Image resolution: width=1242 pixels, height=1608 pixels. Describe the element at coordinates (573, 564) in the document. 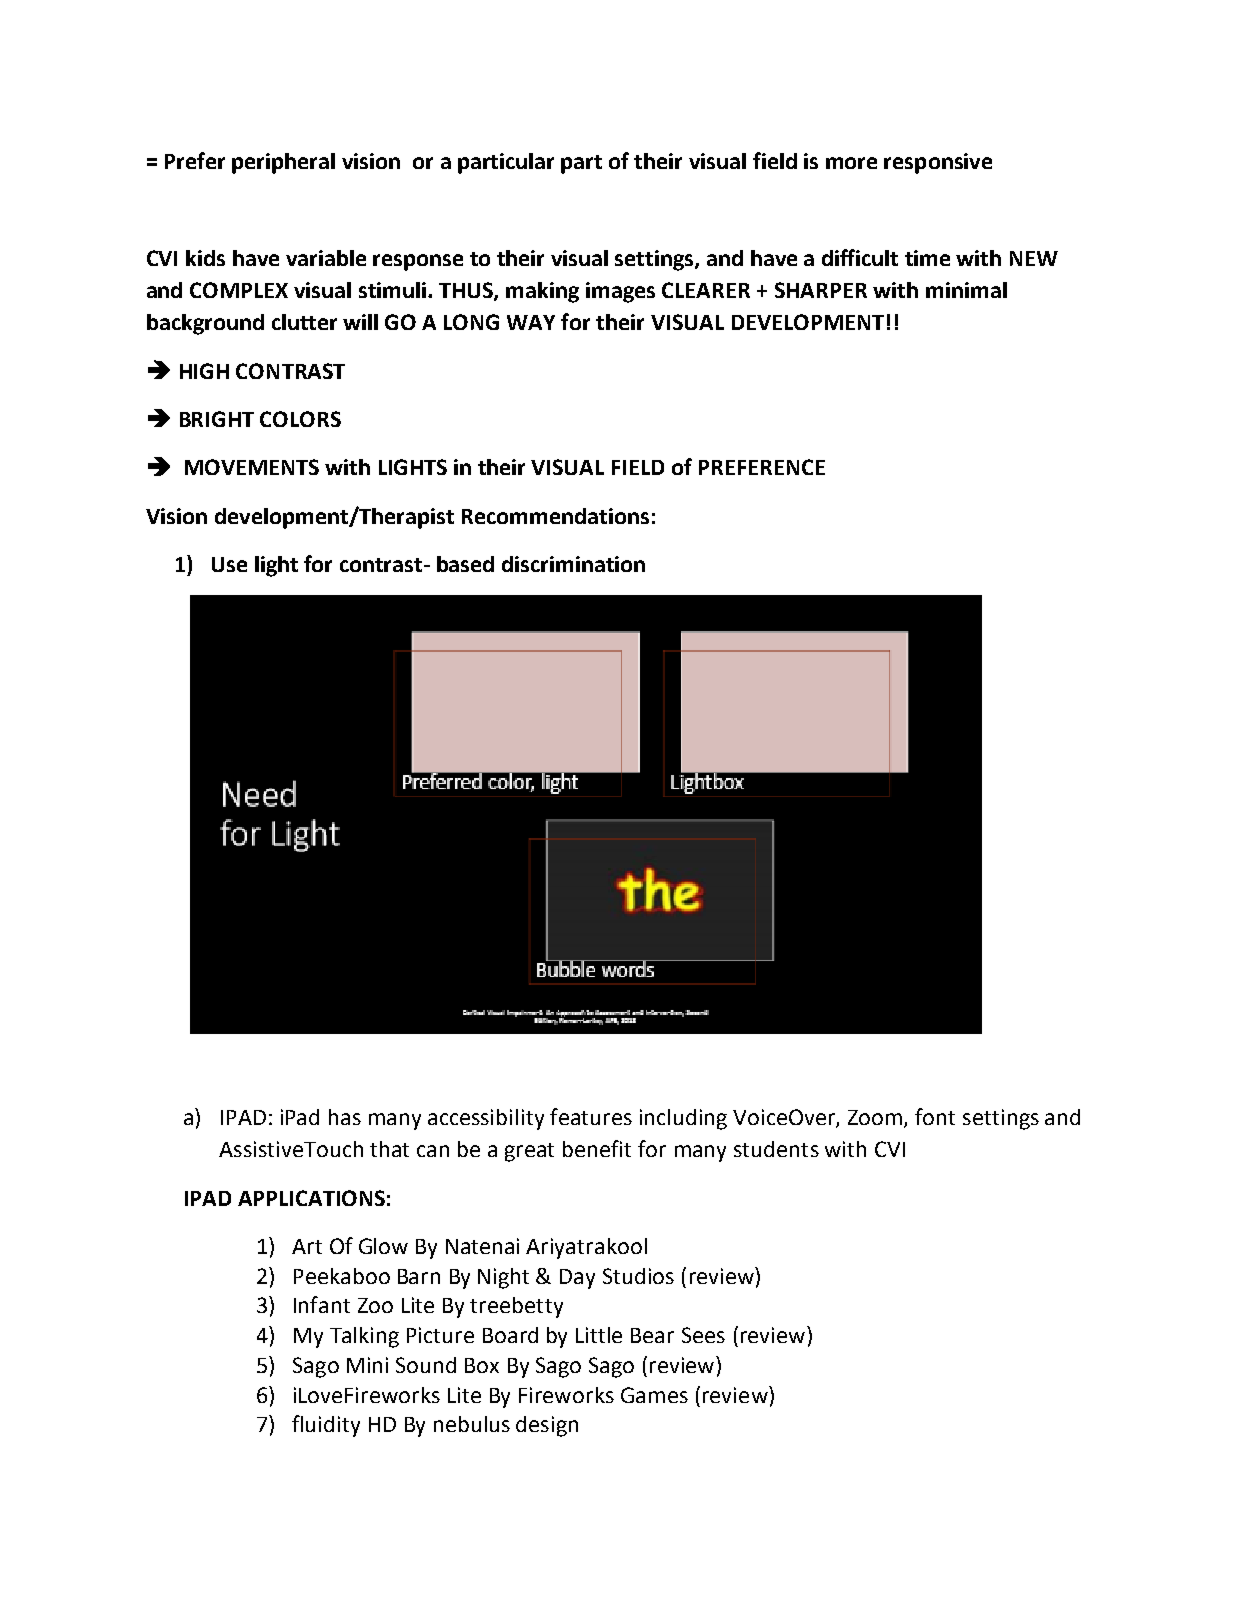

I see `discrimination` at that location.
